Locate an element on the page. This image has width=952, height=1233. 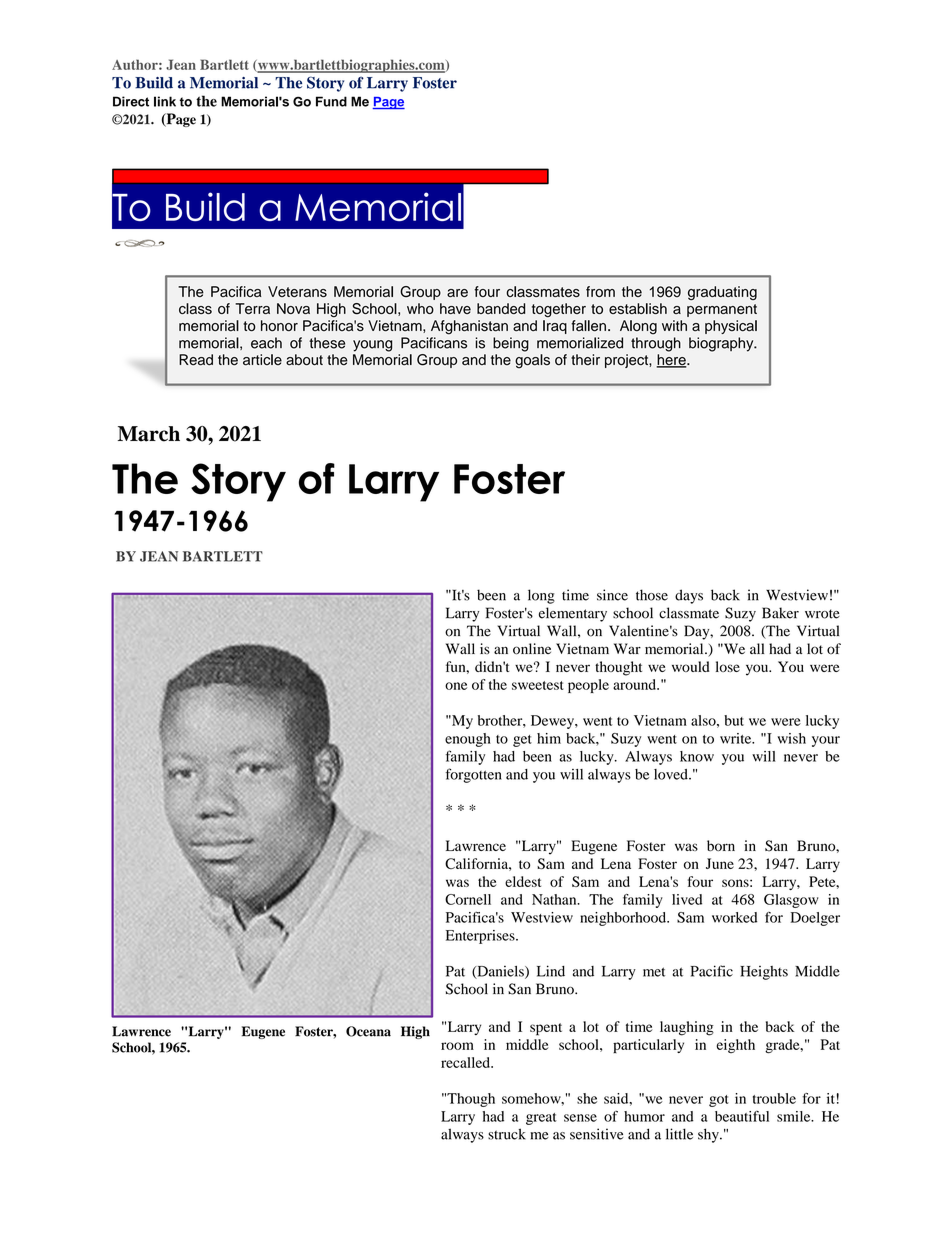
know is located at coordinates (697, 756).
